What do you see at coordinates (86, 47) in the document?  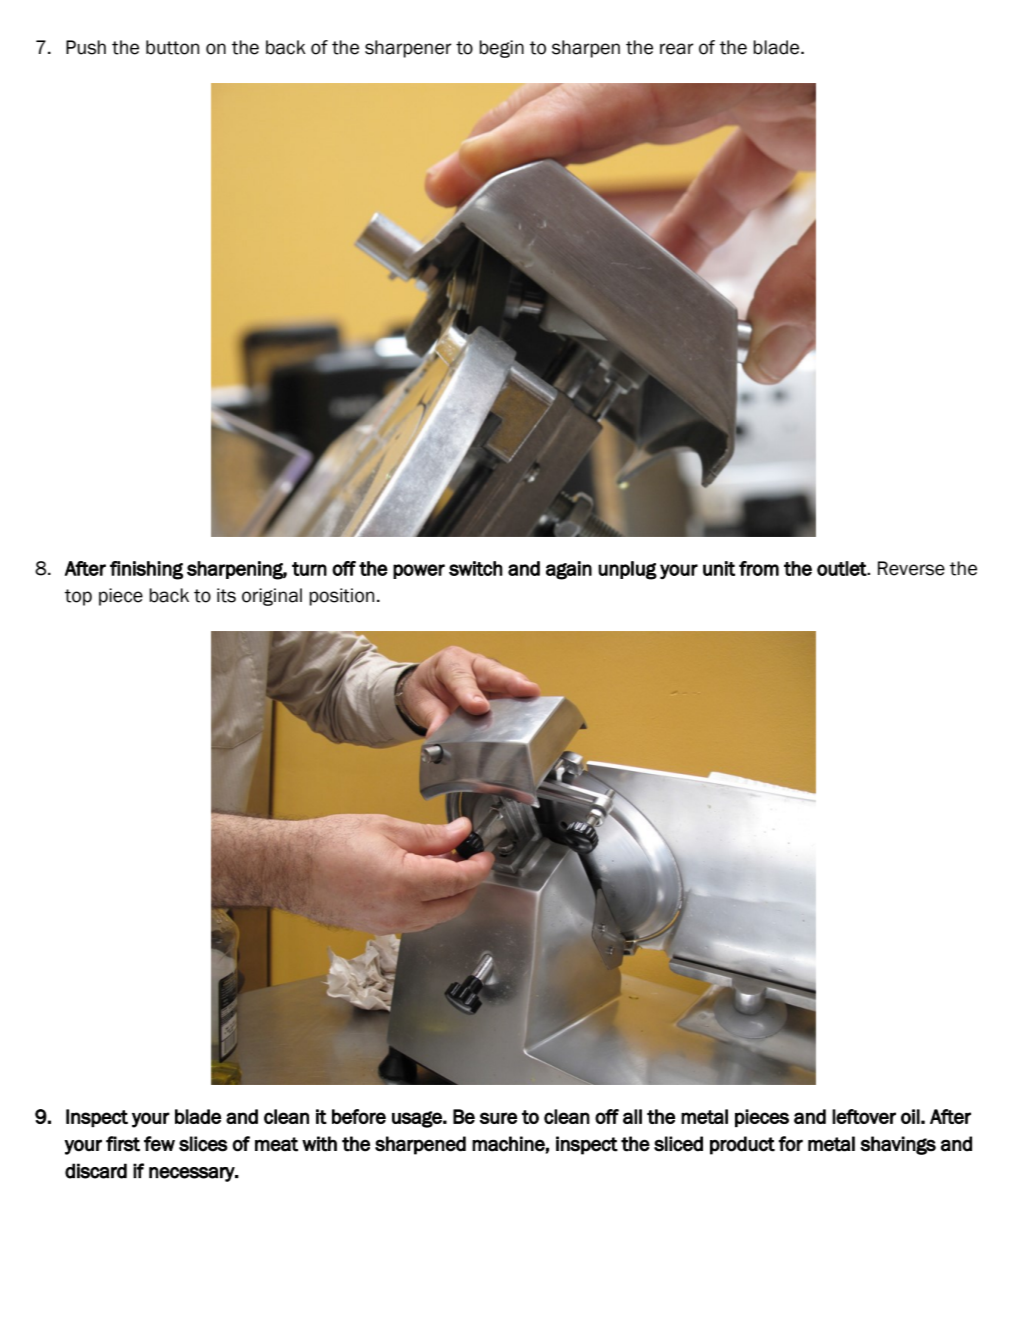 I see `Push` at bounding box center [86, 47].
